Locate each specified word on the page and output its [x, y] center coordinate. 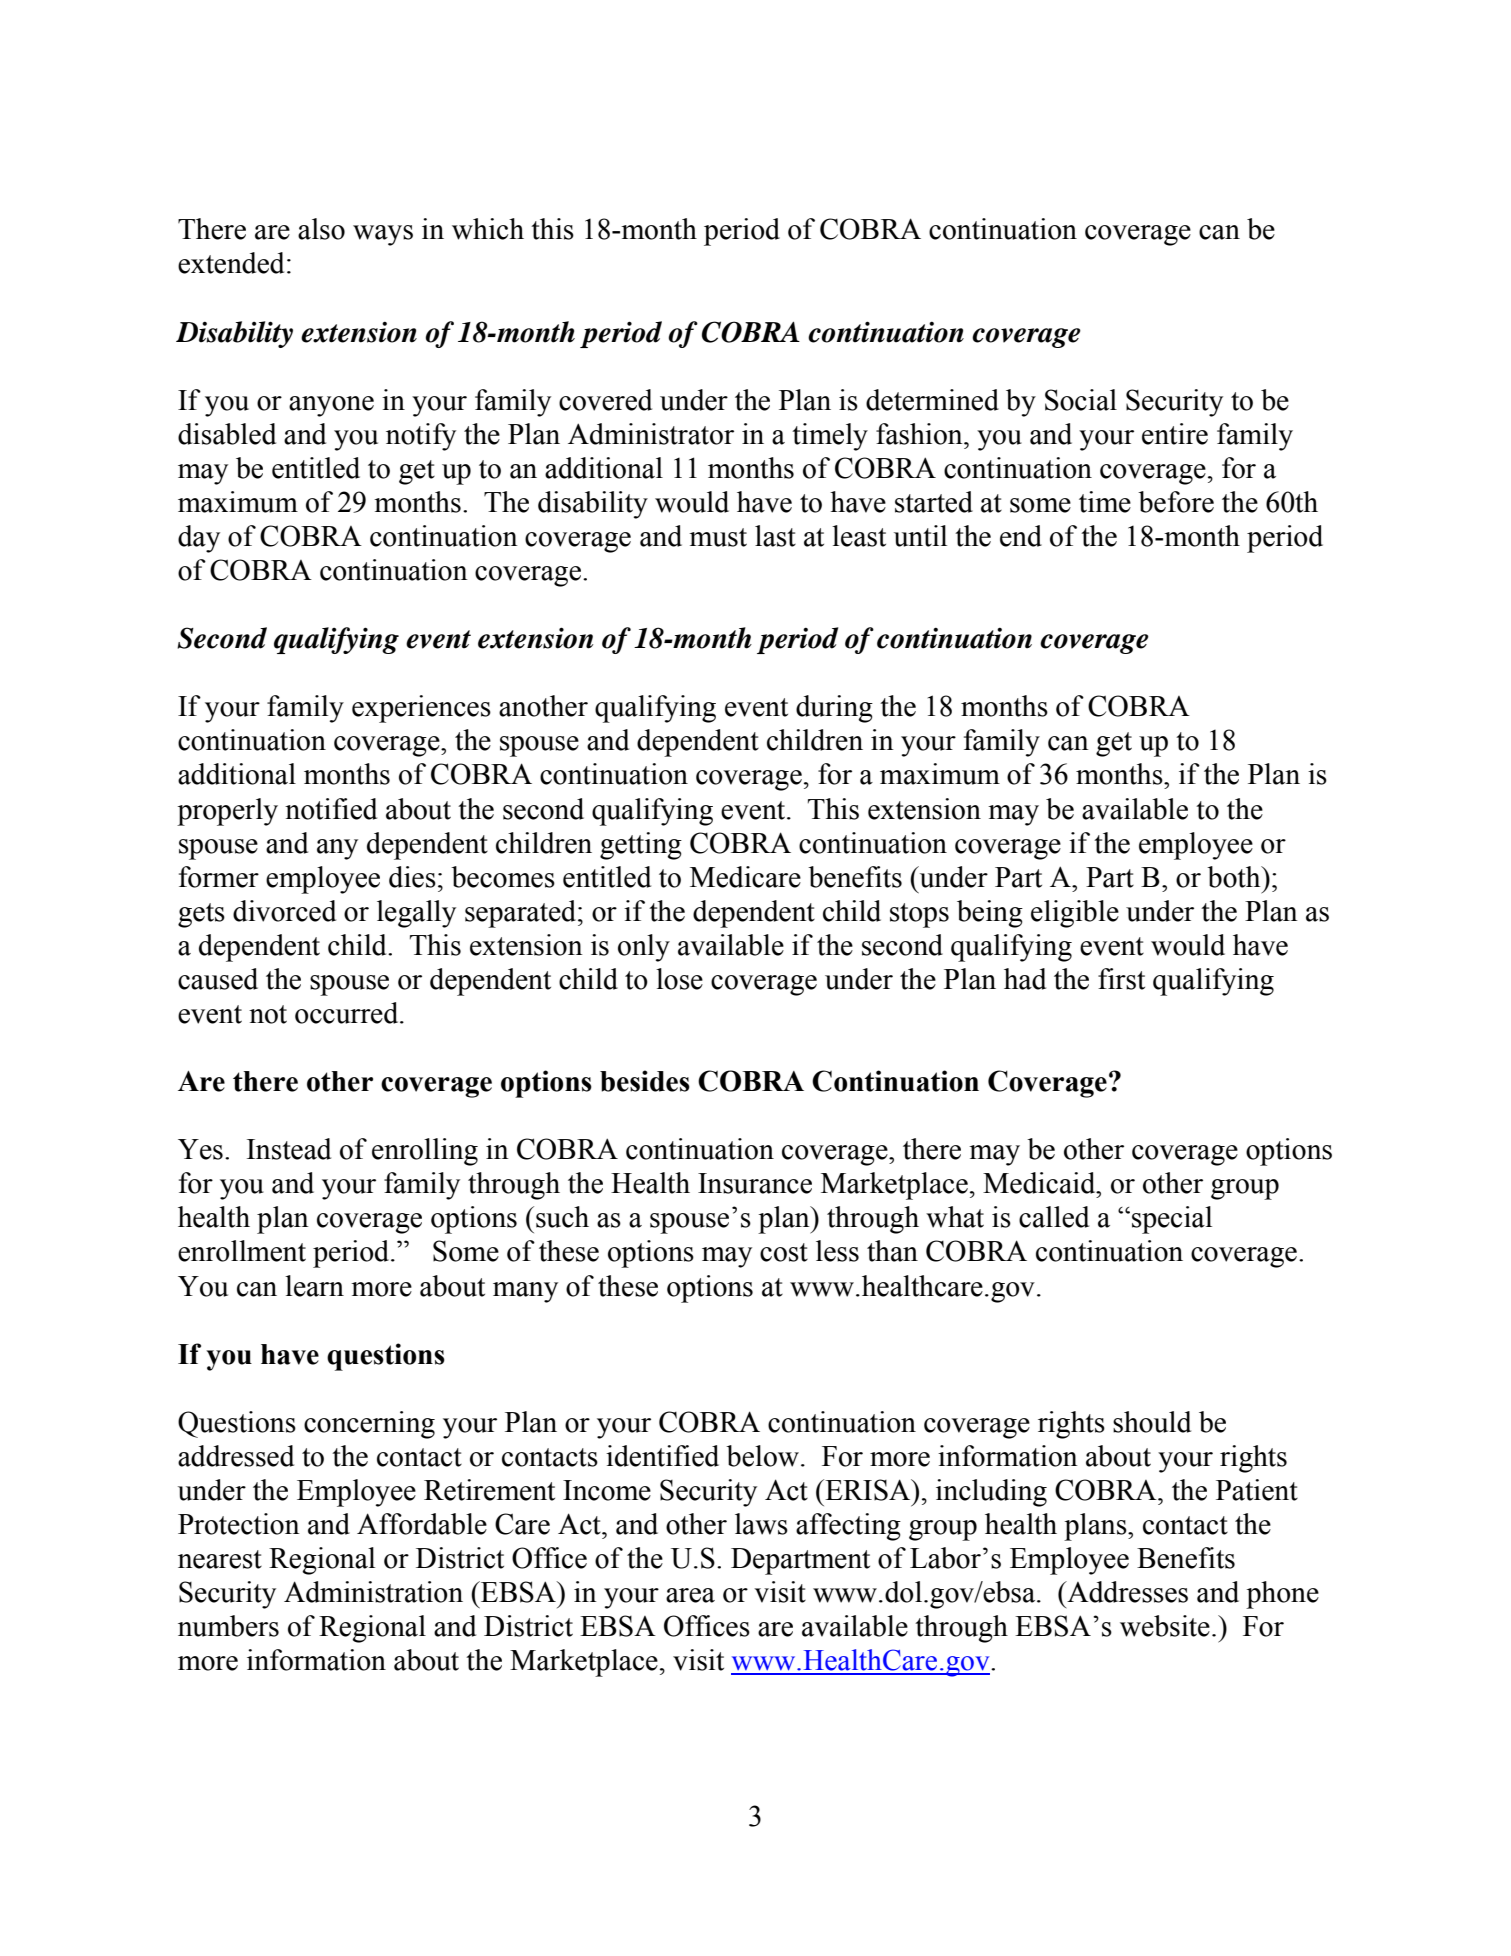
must [718, 537]
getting [641, 846]
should [1152, 1422]
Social [1081, 400]
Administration [373, 1592]
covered [605, 400]
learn [314, 1286]
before [1176, 502]
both [1235, 877]
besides [645, 1081]
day [199, 539]
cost [784, 1252]
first [1121, 979]
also [321, 229]
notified [331, 809]
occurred [348, 1013]
